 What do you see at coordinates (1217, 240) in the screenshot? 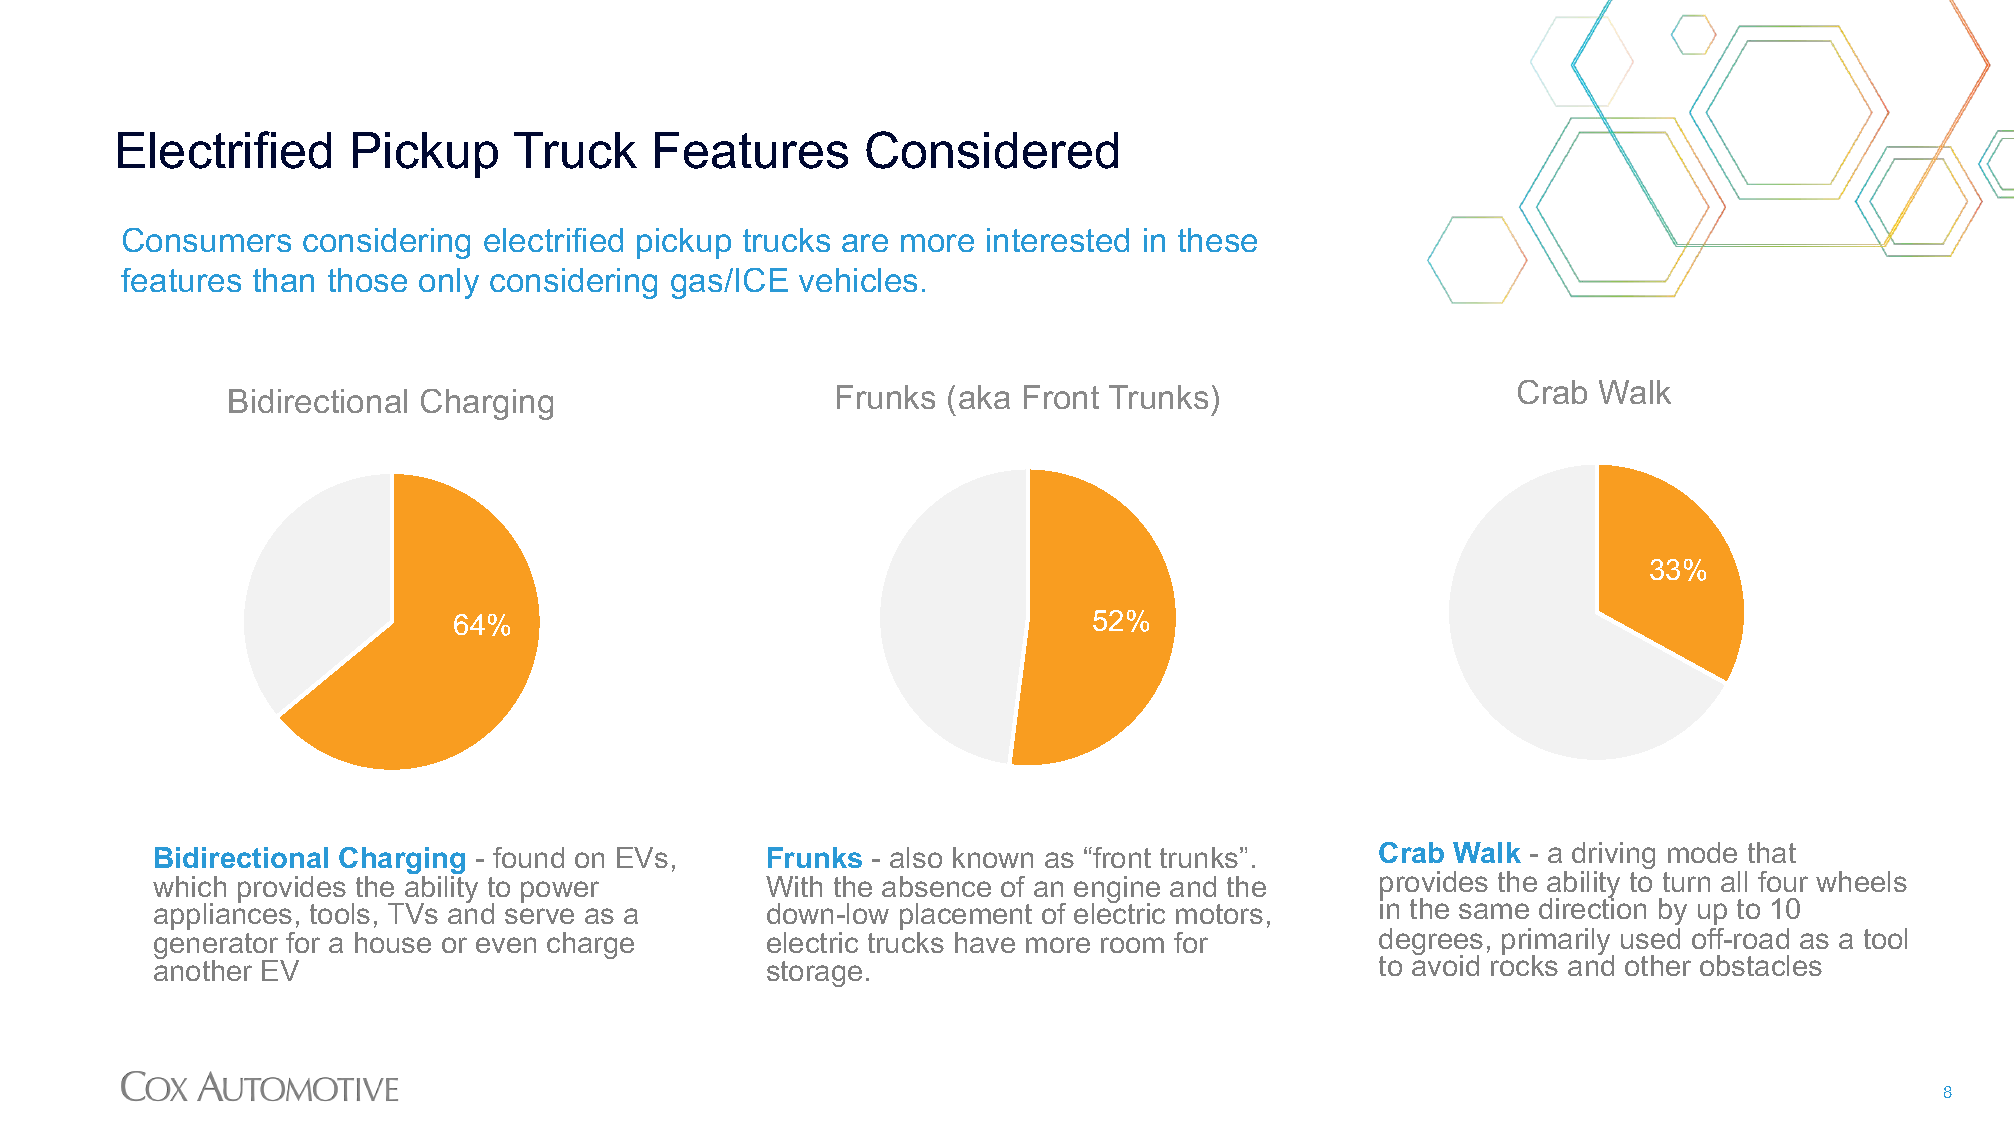
I see `these` at bounding box center [1217, 240].
